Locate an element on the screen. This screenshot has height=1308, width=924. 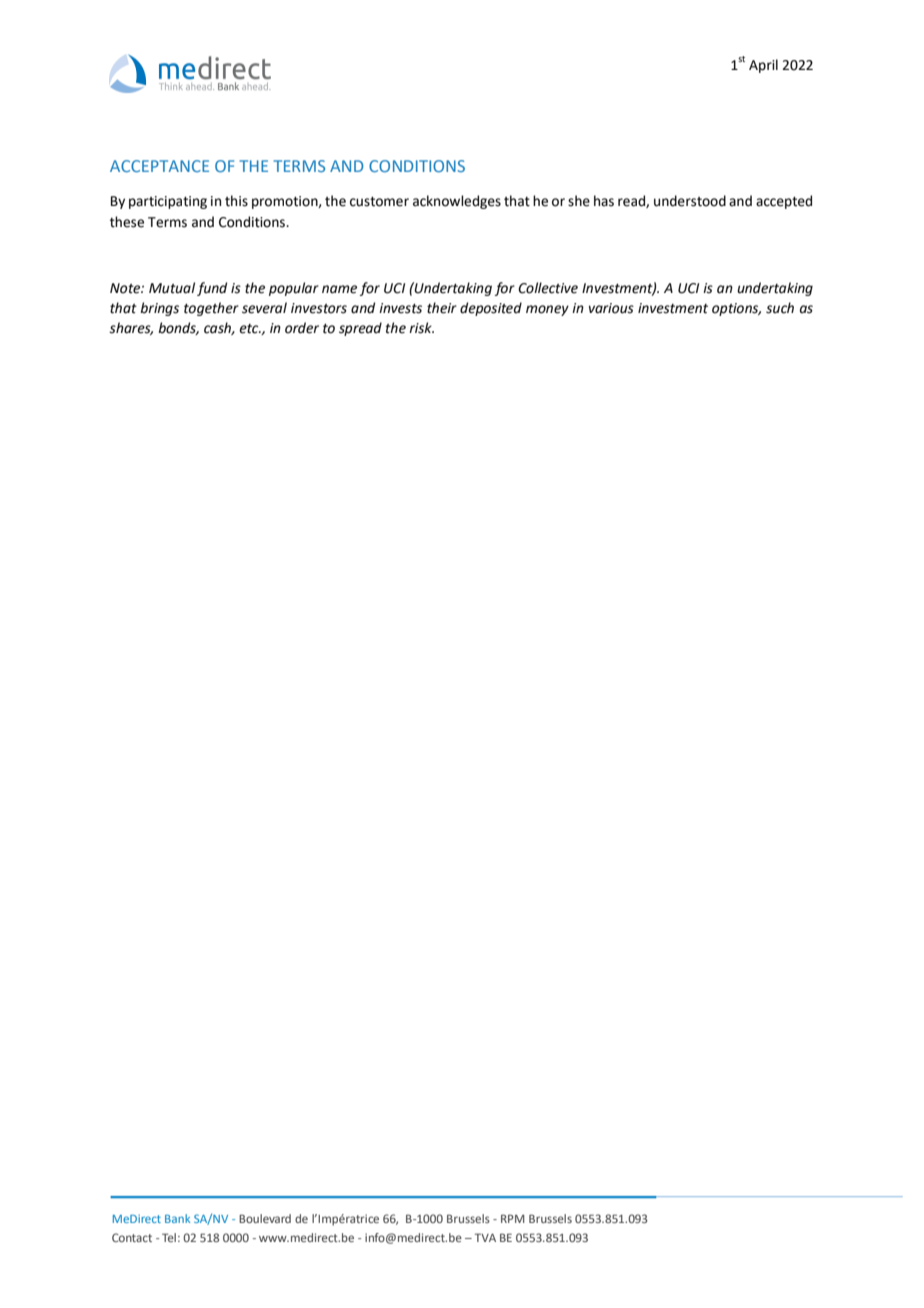
their is located at coordinates (442, 308).
